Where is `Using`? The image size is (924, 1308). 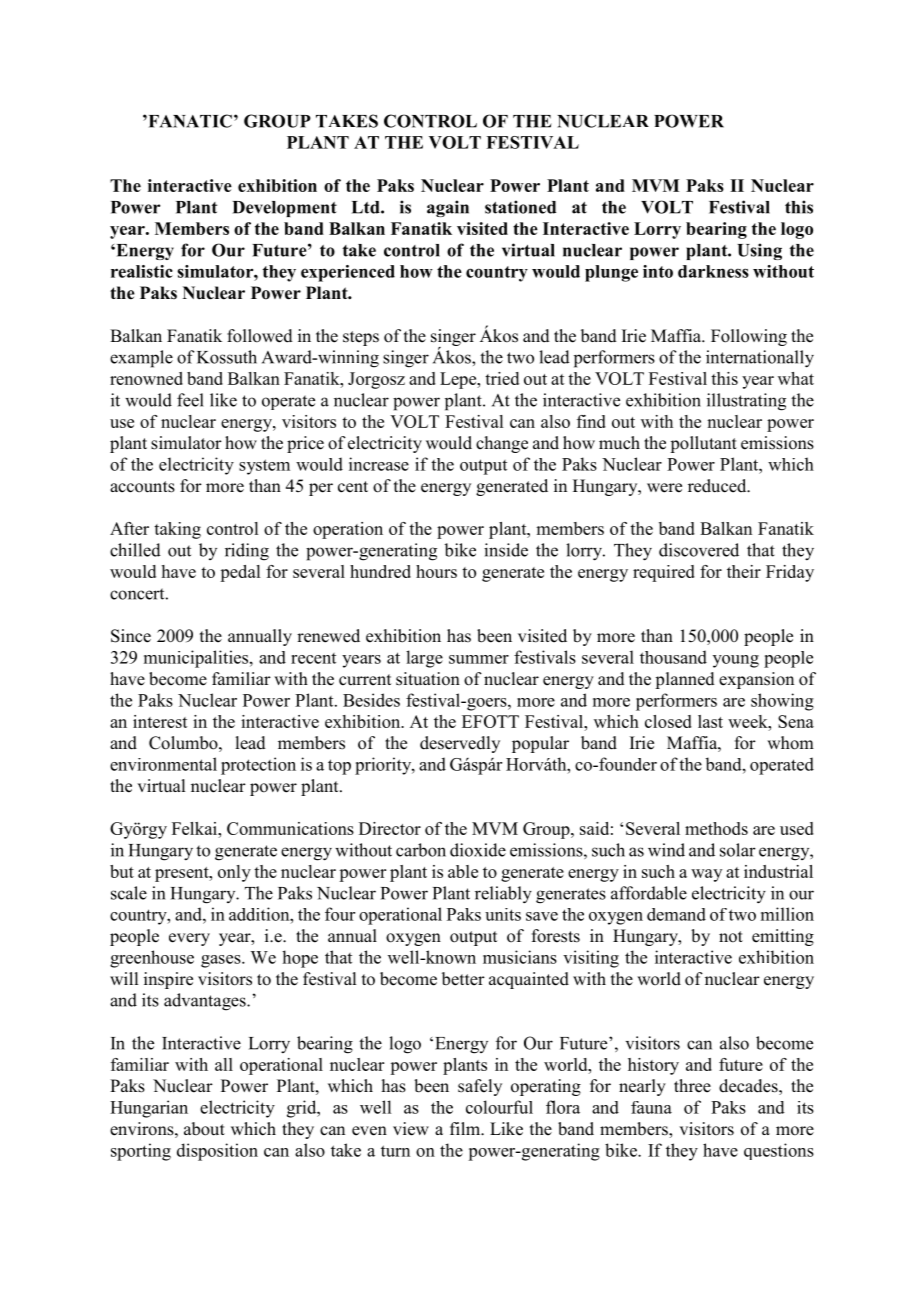 Using is located at coordinates (759, 251).
